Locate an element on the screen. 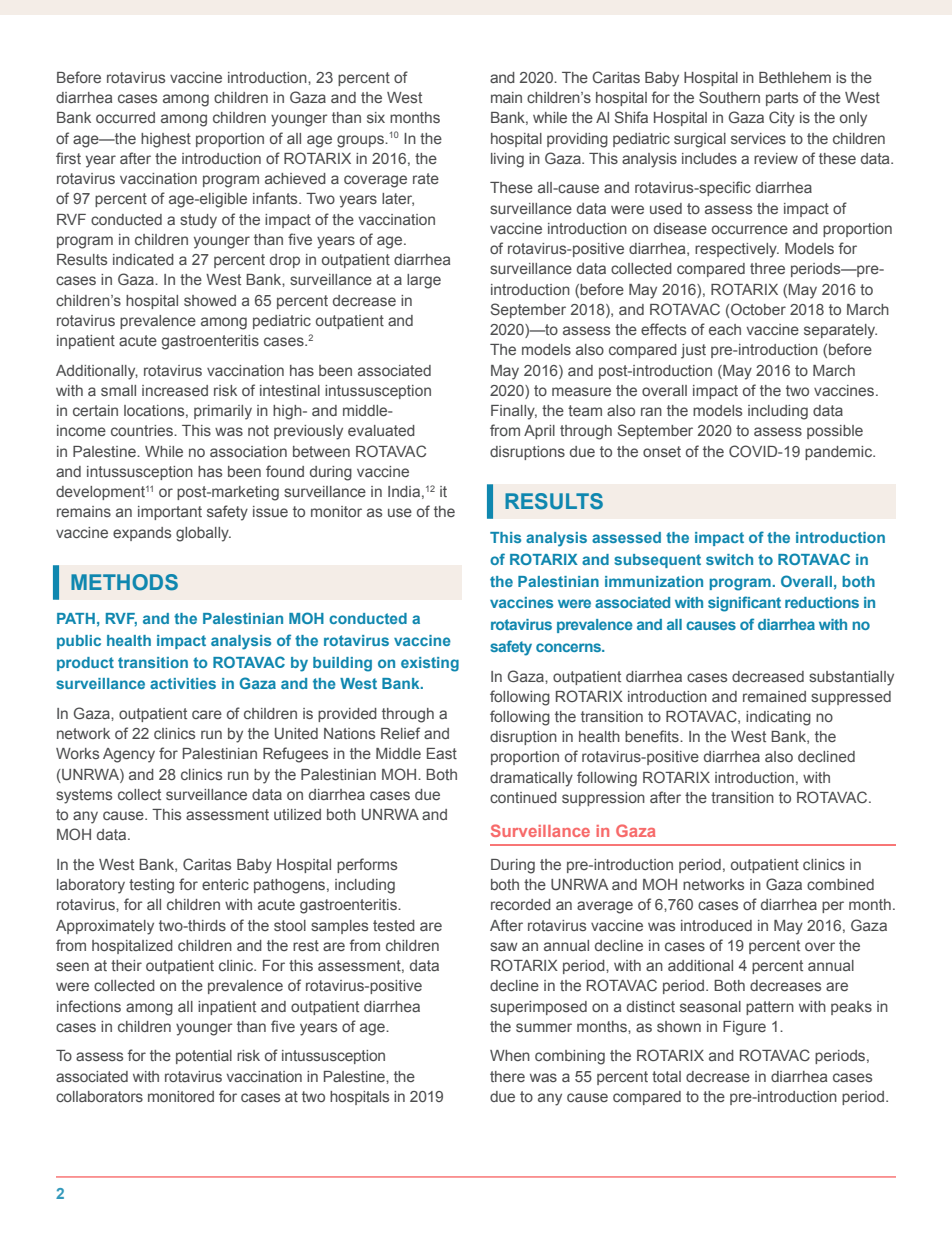 The image size is (952, 1233). each is located at coordinates (725, 329).
